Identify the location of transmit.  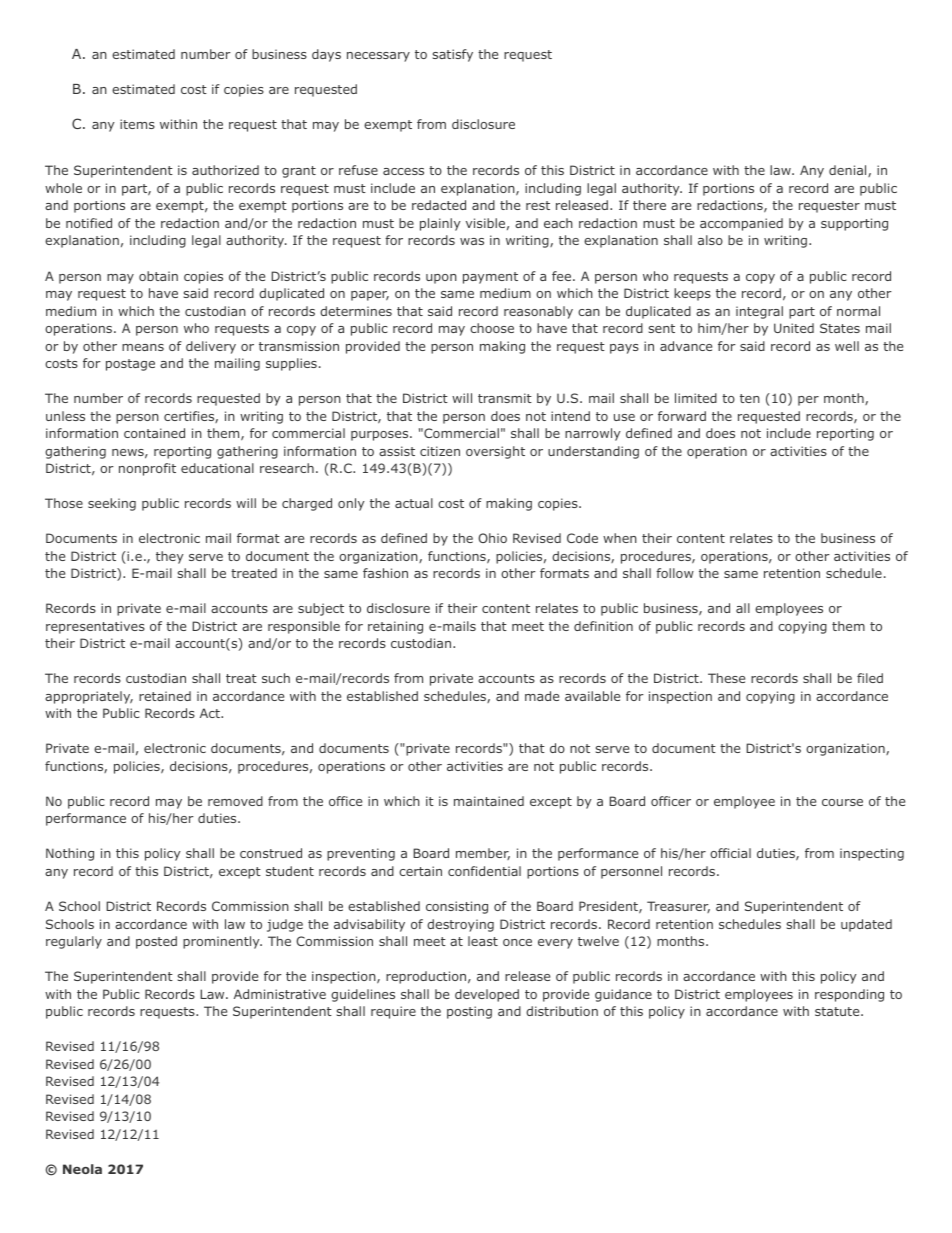
(505, 398).
